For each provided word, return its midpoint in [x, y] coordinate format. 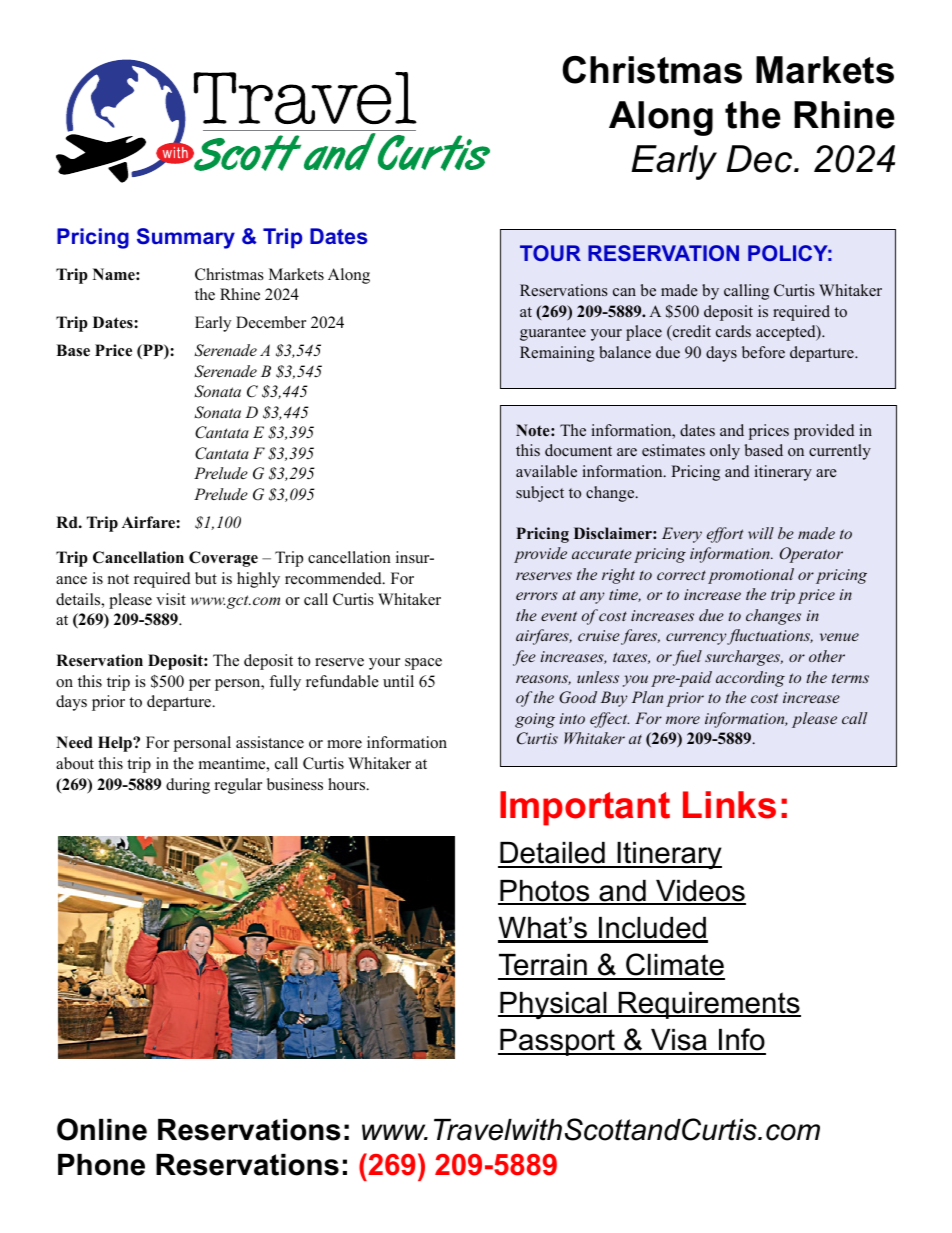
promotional [751, 576]
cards [733, 331]
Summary [186, 238]
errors [537, 596]
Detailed [552, 854]
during [188, 786]
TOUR [550, 253]
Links [729, 805]
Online [102, 1129]
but [206, 578]
